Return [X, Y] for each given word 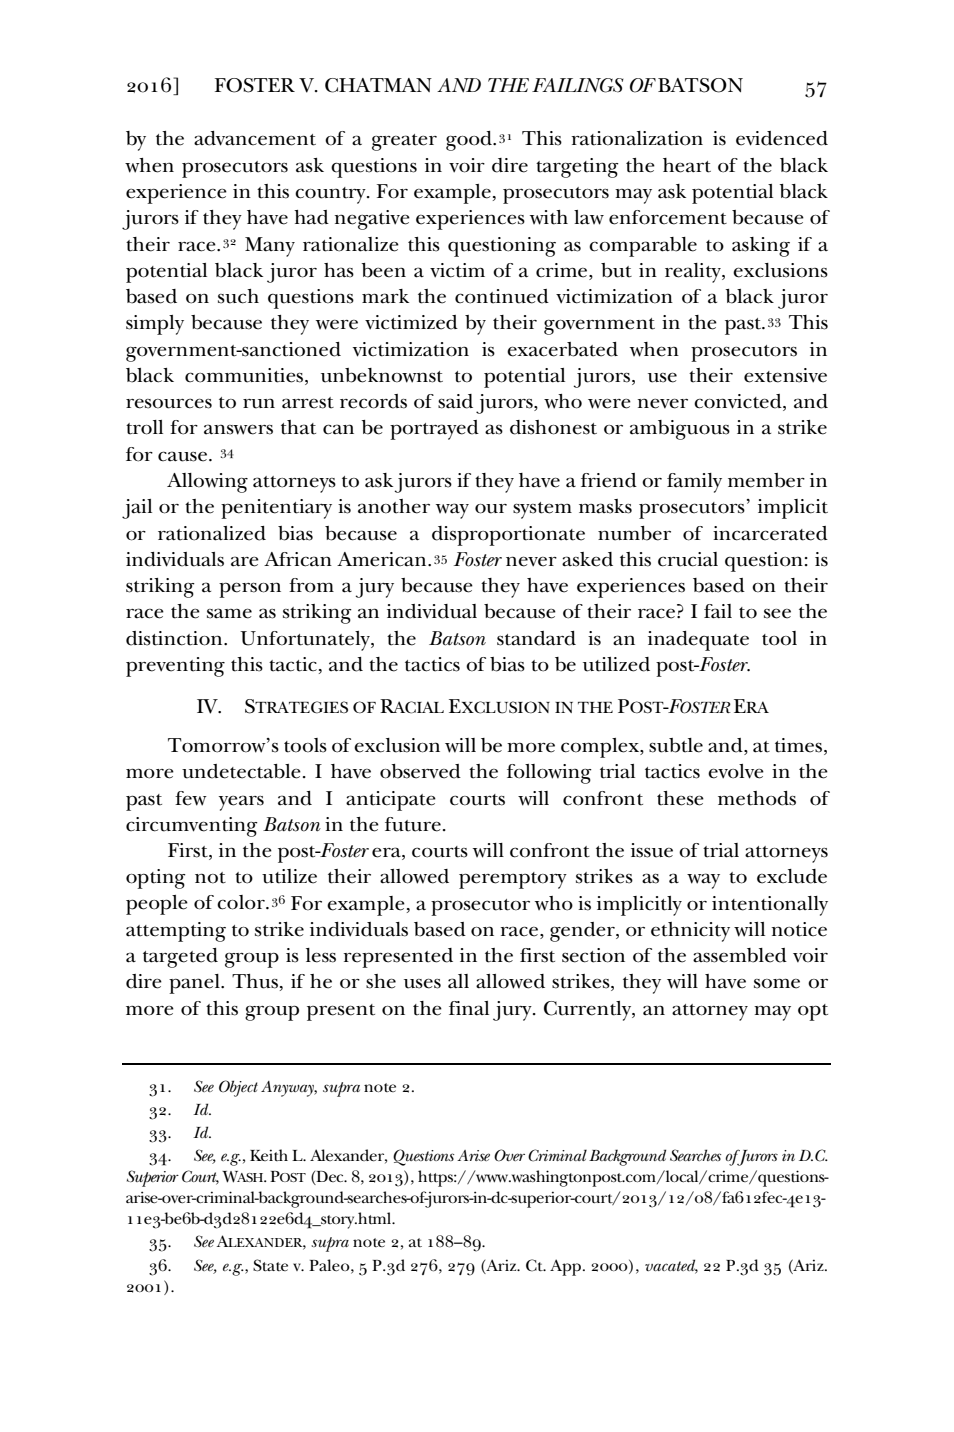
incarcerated [770, 533]
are [245, 561]
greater [404, 142]
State [270, 1265]
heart [687, 165]
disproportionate [508, 536]
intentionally [770, 906]
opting [156, 879]
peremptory [513, 880]
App [567, 1267]
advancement [255, 138]
